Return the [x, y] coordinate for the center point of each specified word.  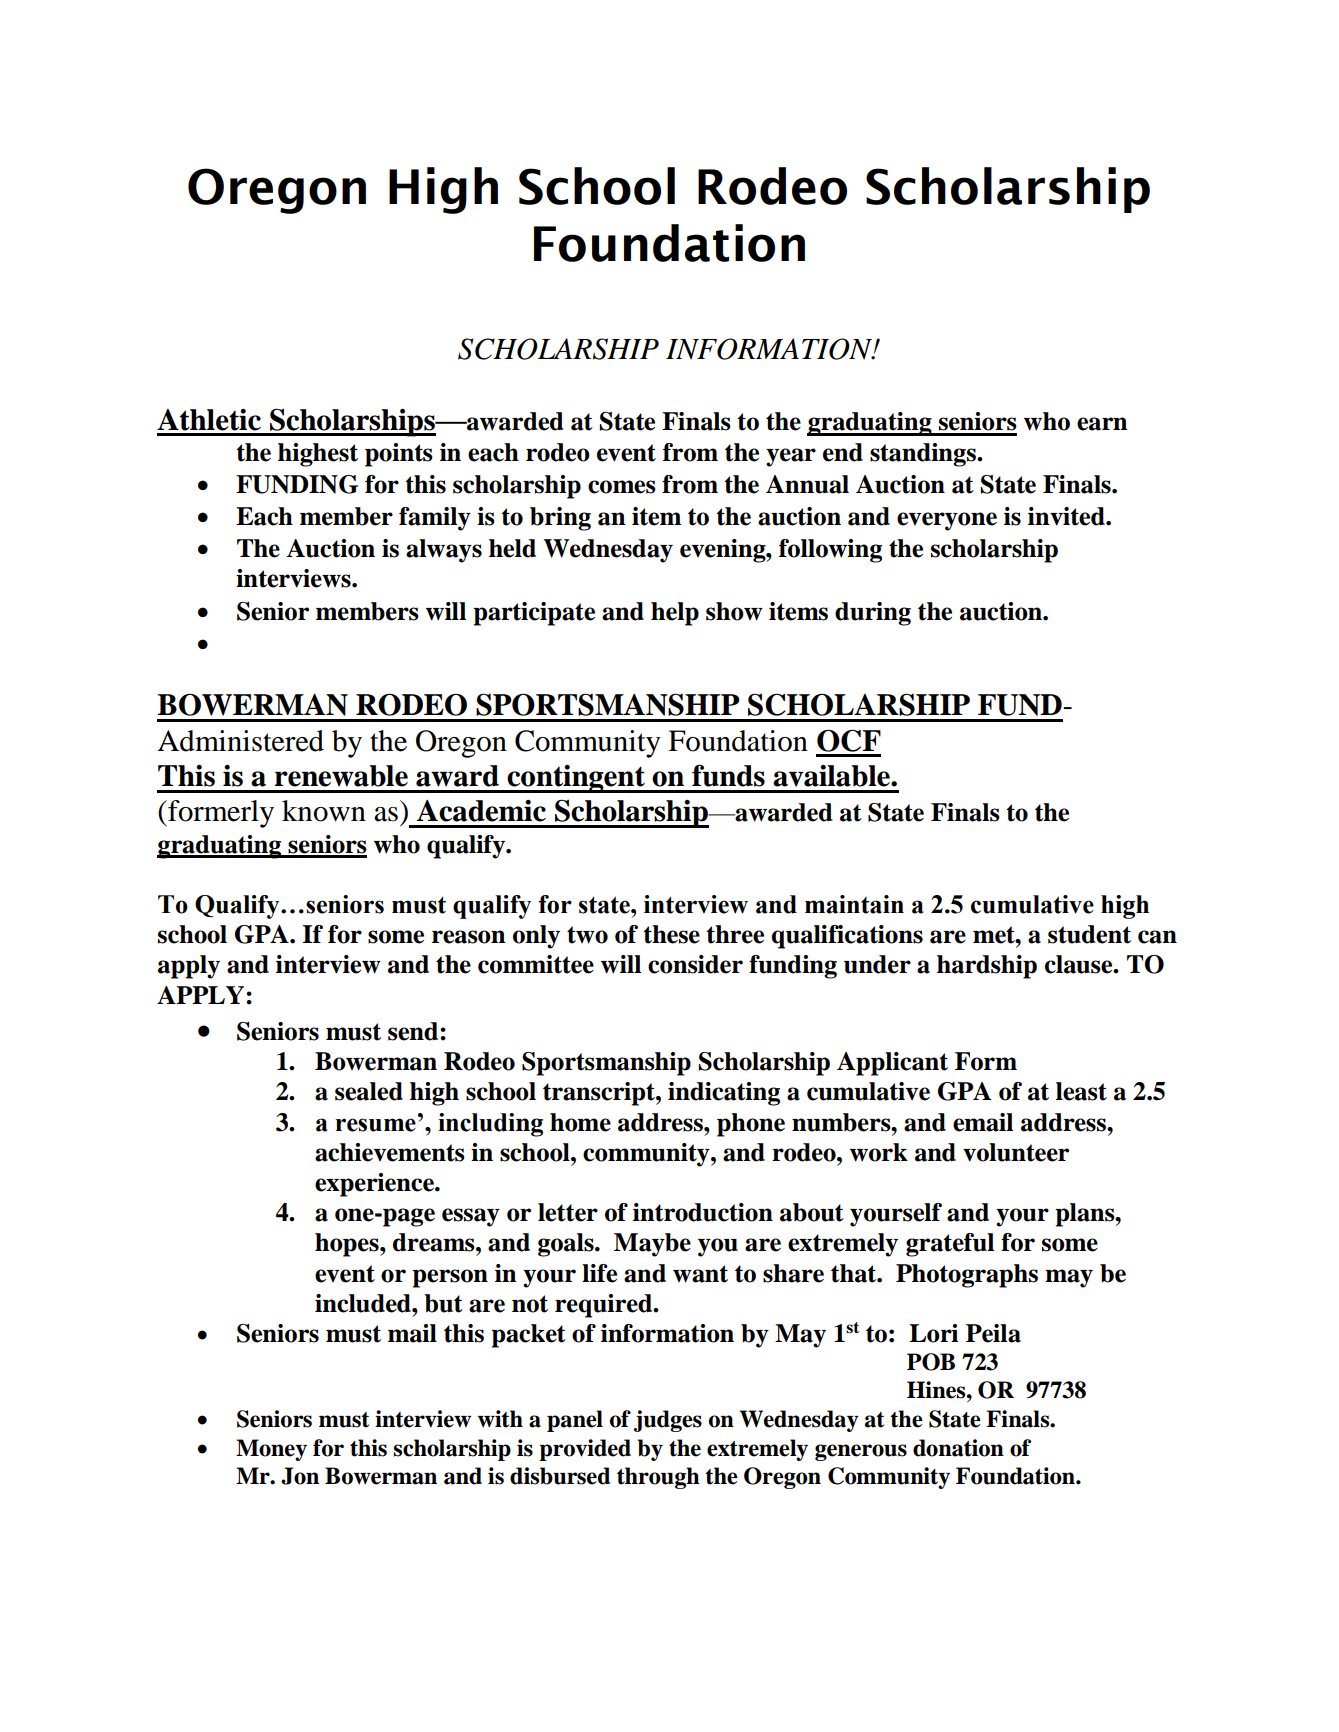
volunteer [1016, 1152]
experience [375, 1185]
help [675, 614]
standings [924, 455]
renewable [341, 776]
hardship [987, 967]
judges [668, 1421]
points [399, 455]
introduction [703, 1212]
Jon [300, 1476]
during [873, 614]
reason [469, 937]
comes [622, 487]
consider [695, 964]
